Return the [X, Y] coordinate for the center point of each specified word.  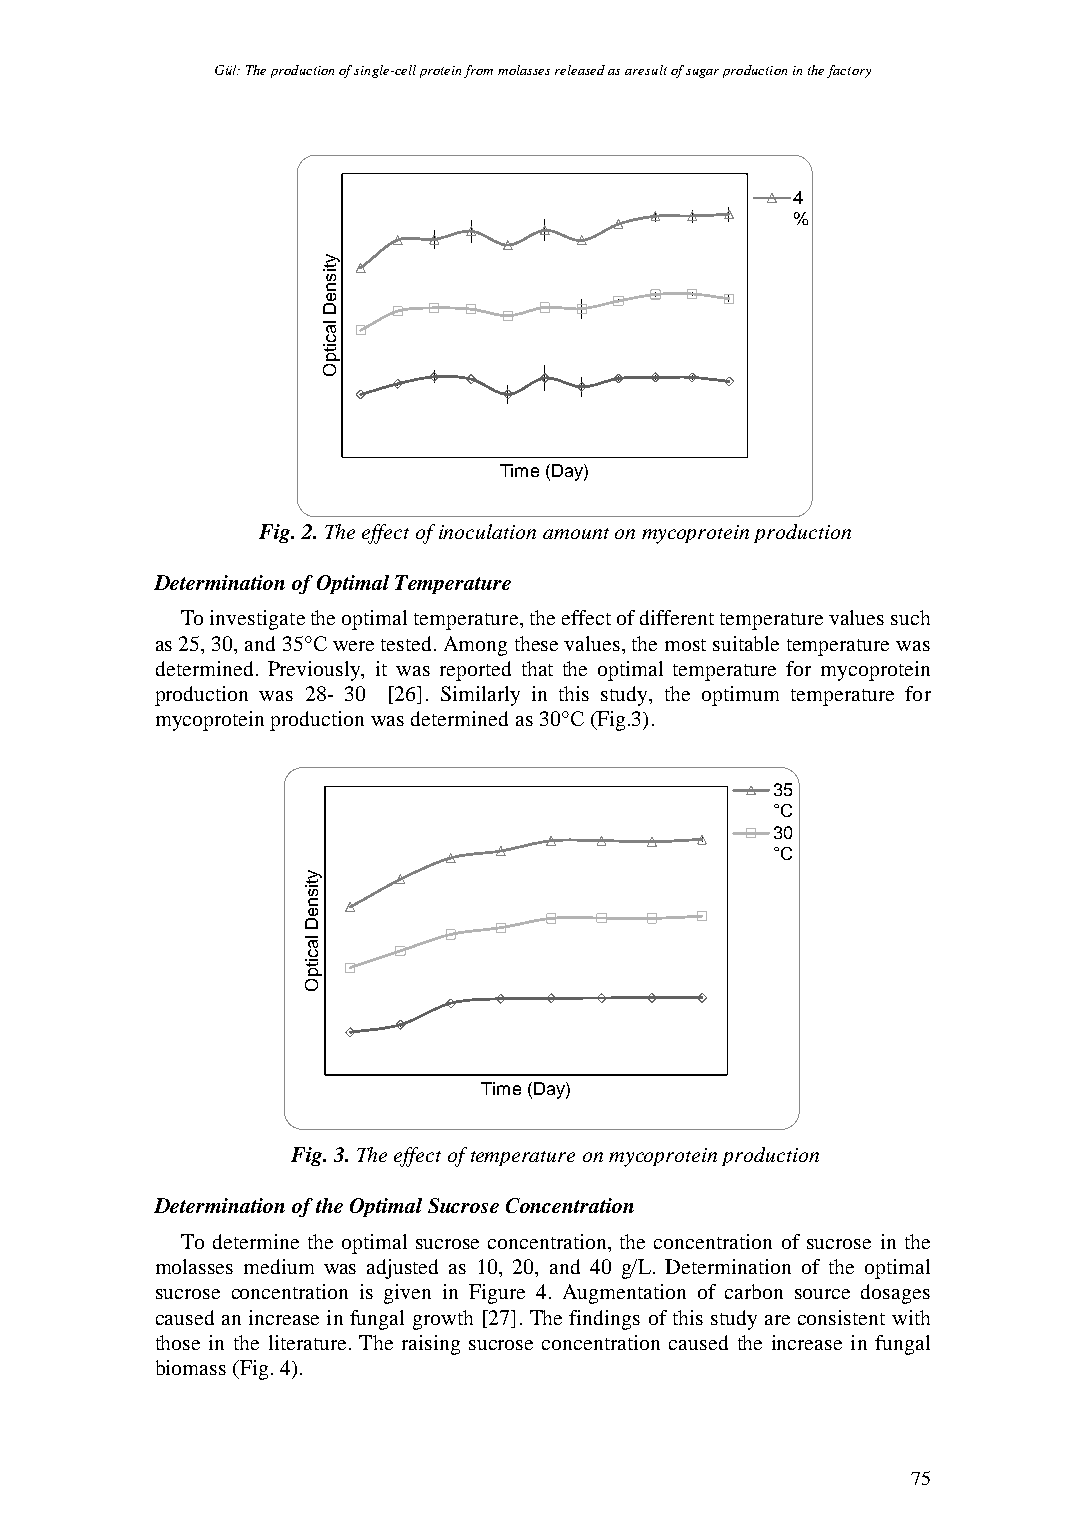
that [537, 668]
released [580, 70]
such [910, 617]
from [478, 71]
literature [307, 1342]
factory [849, 71]
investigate [257, 620]
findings [604, 1320]
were [353, 646]
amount [576, 533]
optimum [740, 696]
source [822, 1294]
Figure [497, 1294]
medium [279, 1266]
